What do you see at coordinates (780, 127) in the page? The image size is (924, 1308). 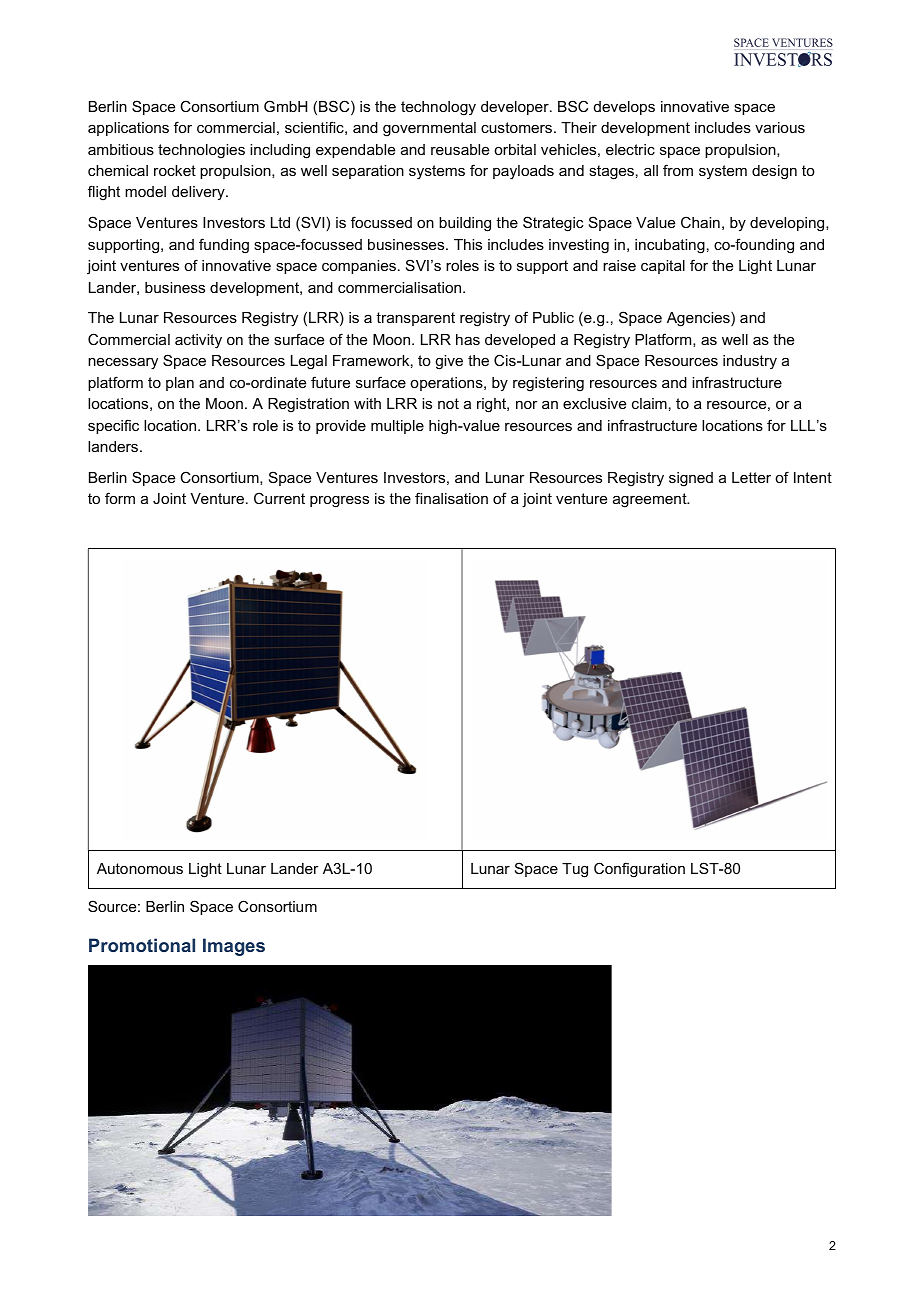 I see `various` at bounding box center [780, 127].
